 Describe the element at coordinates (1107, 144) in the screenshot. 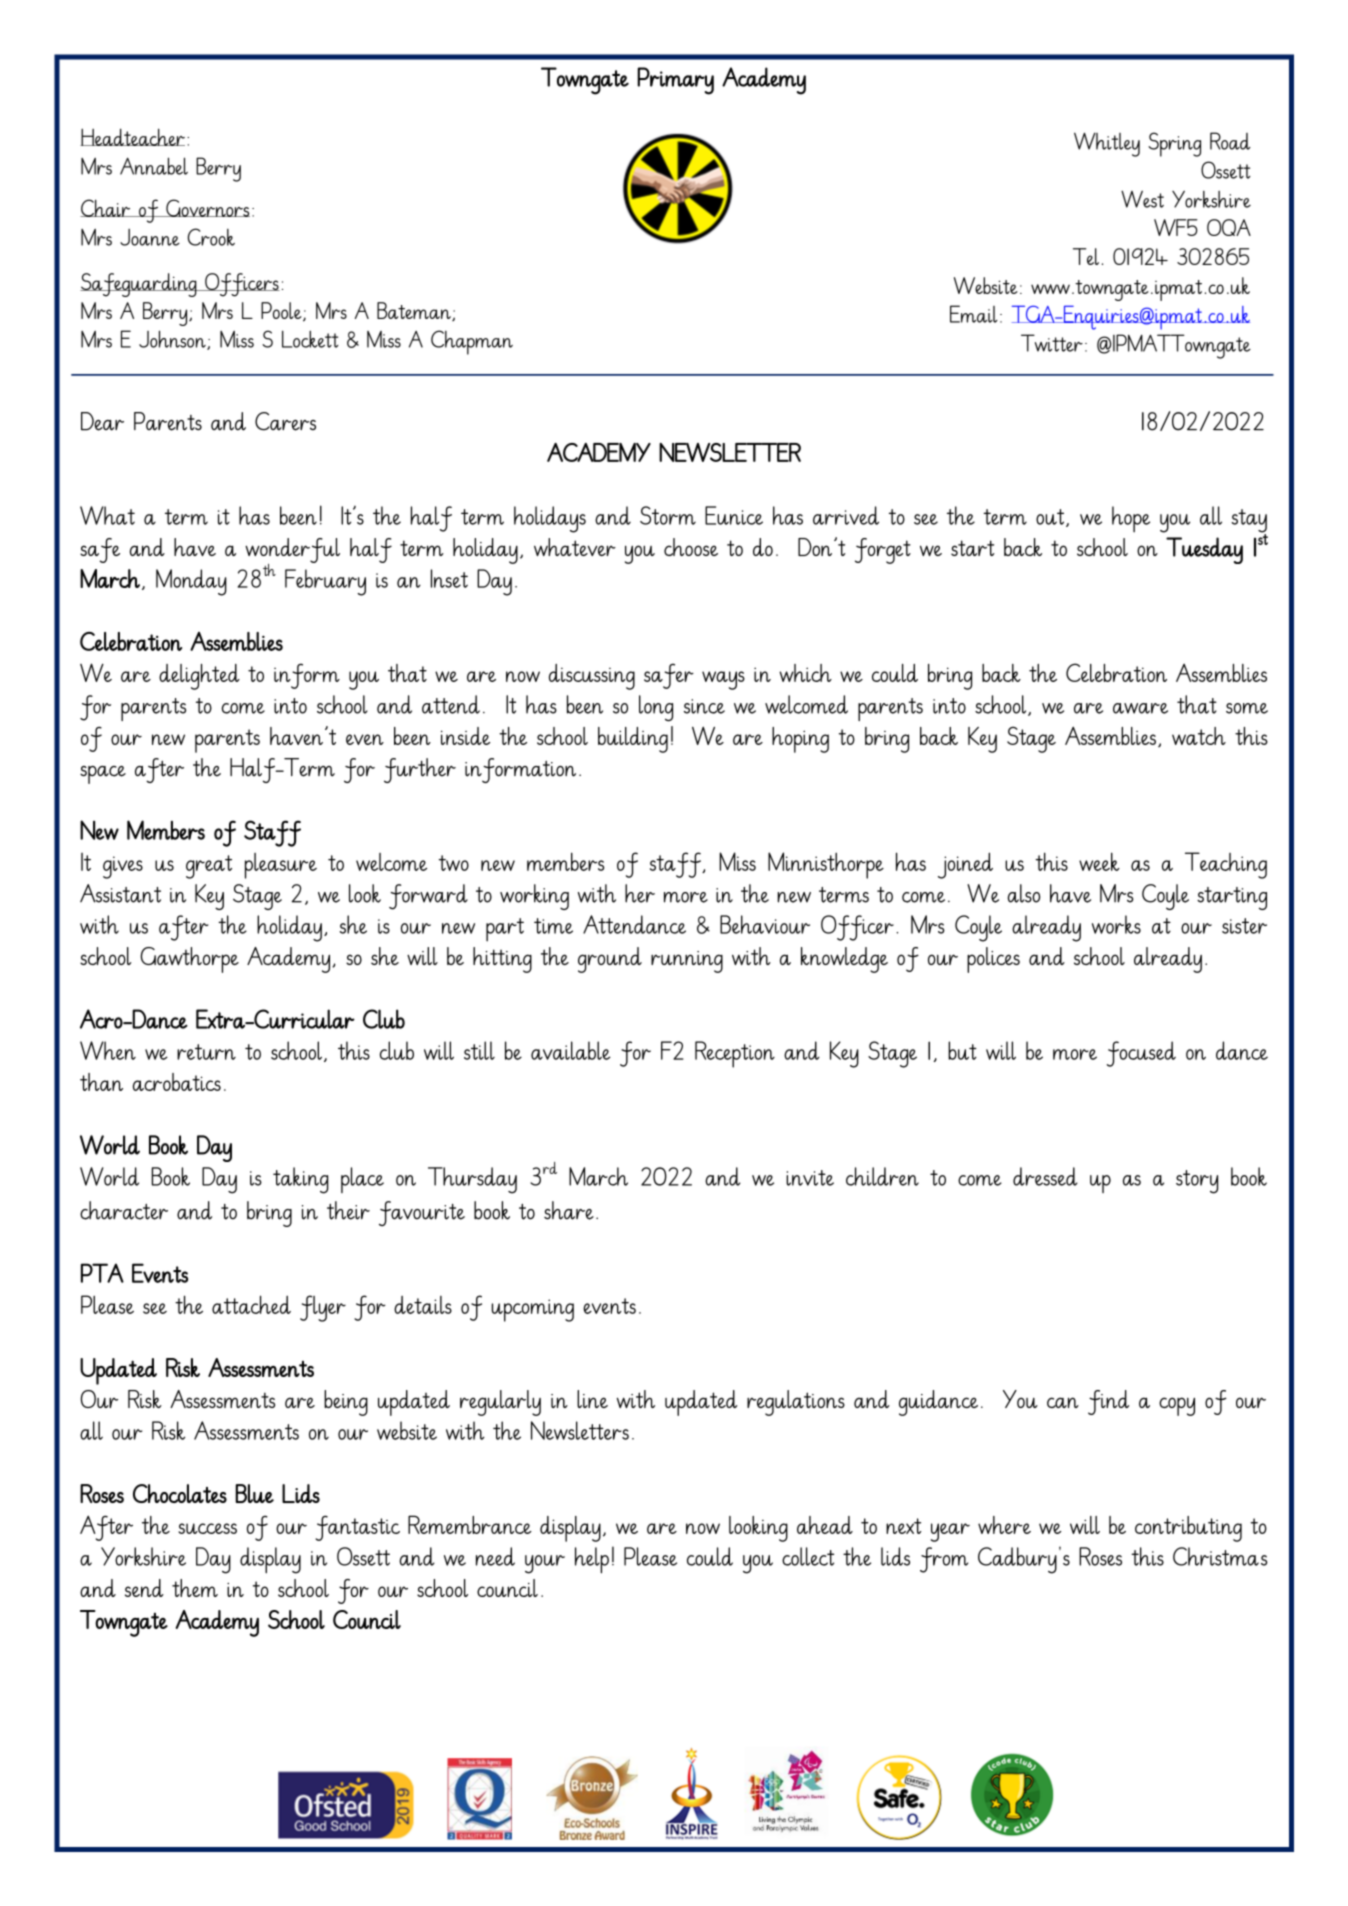

I see `Whitley` at that location.
